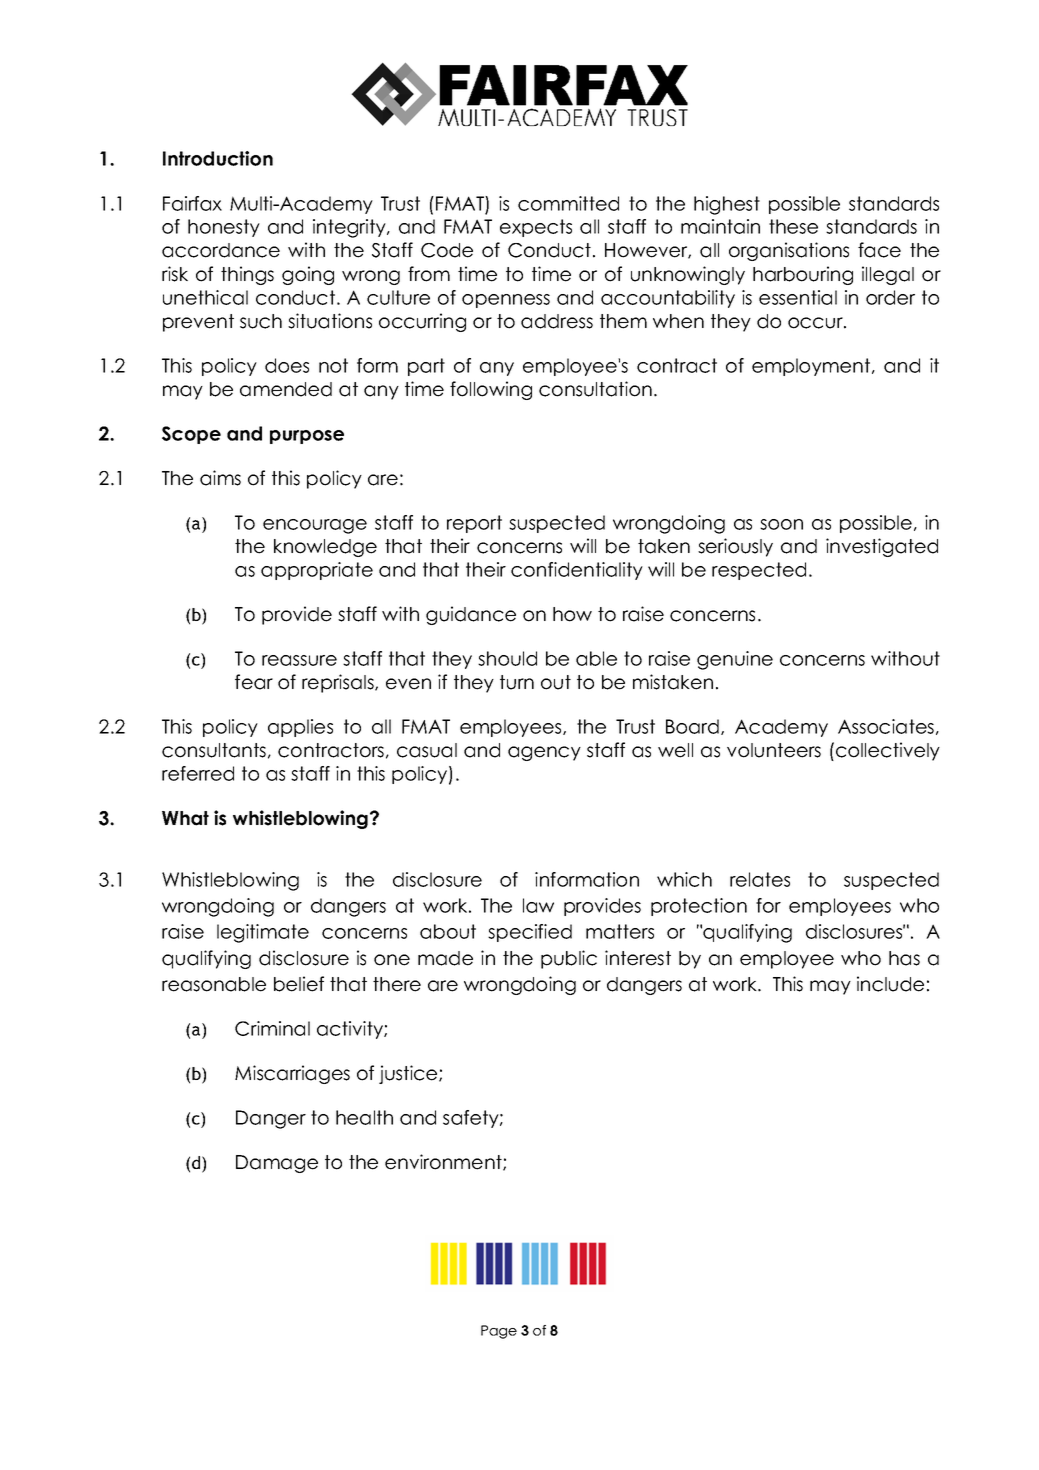  I want to click on confidentiality, so click(577, 571).
